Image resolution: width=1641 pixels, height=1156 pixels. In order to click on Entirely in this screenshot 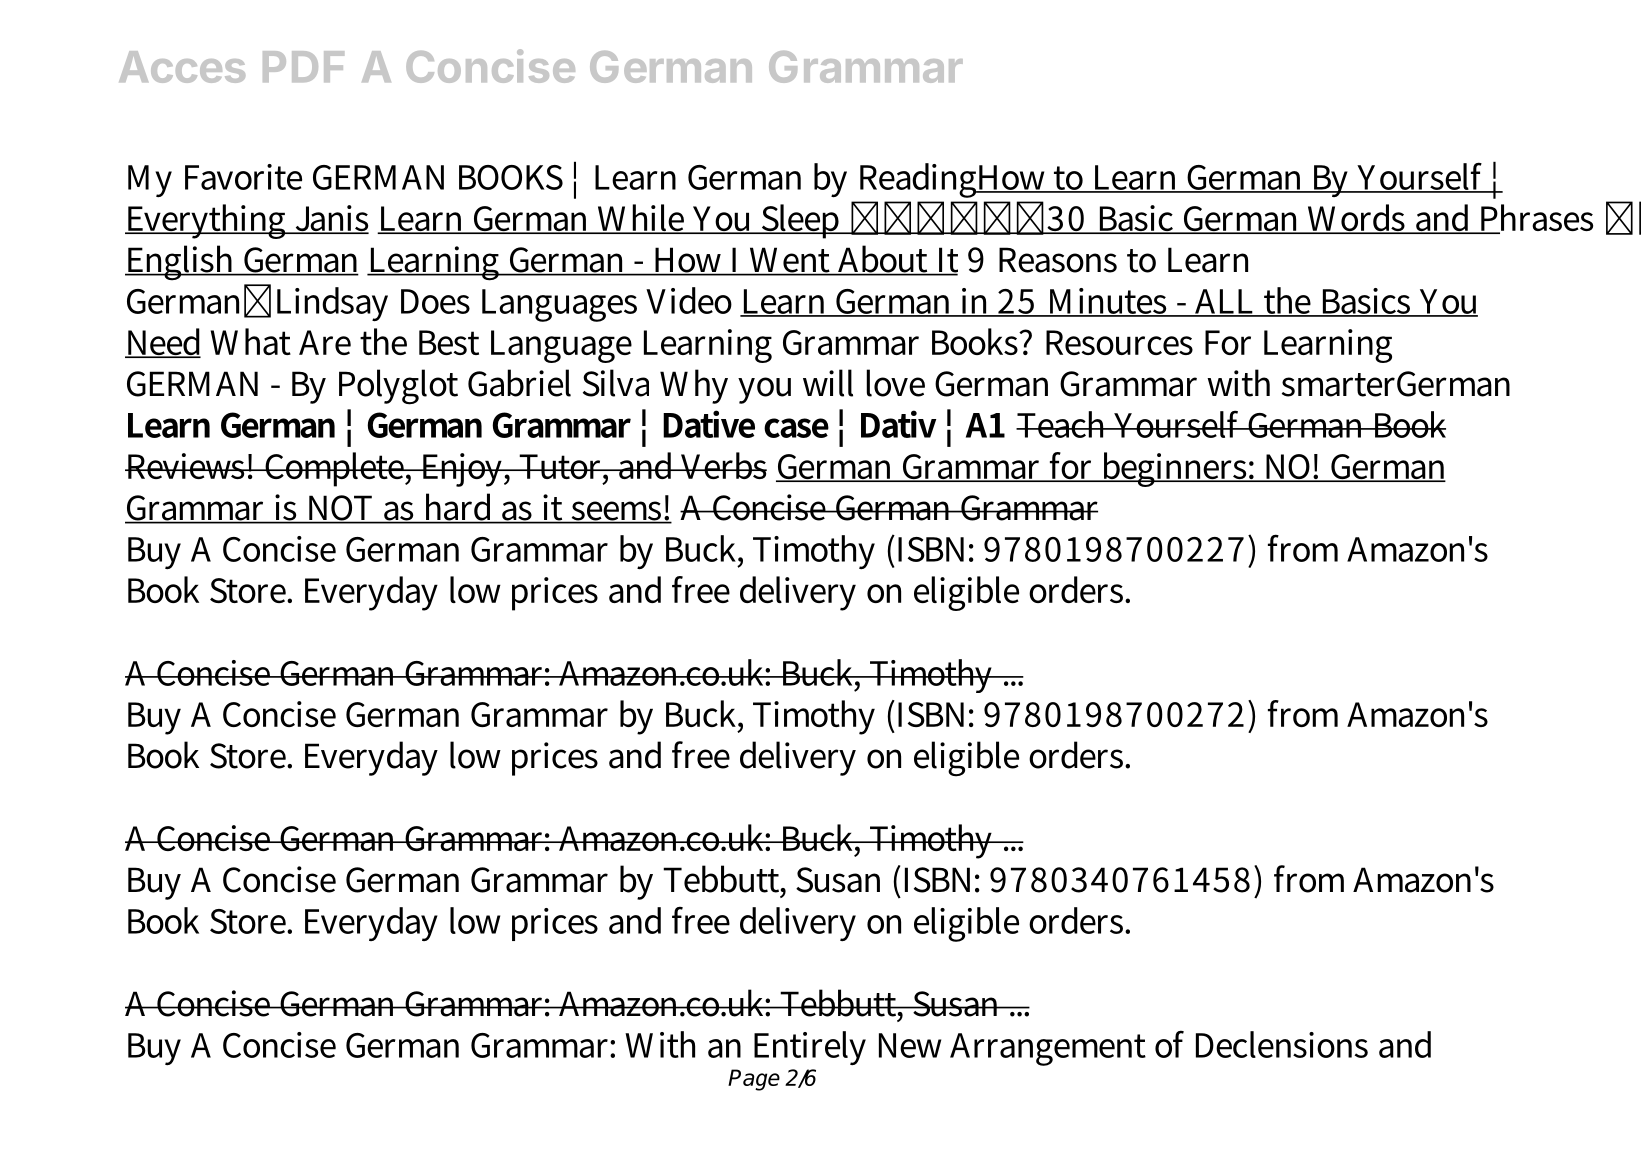, I will do `click(810, 1048)`.
